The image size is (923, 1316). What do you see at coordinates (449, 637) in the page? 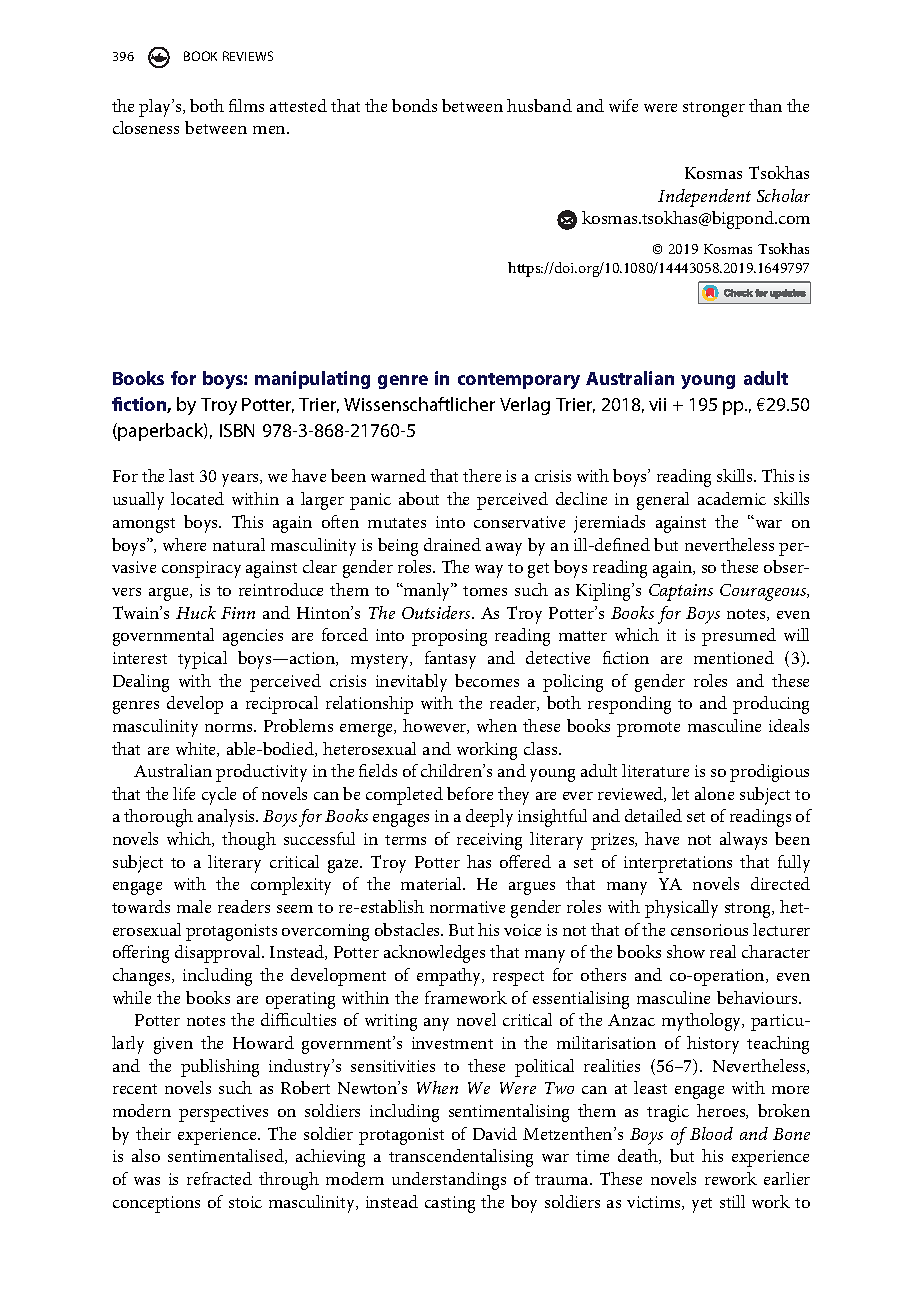
I see `proposing` at bounding box center [449, 637].
